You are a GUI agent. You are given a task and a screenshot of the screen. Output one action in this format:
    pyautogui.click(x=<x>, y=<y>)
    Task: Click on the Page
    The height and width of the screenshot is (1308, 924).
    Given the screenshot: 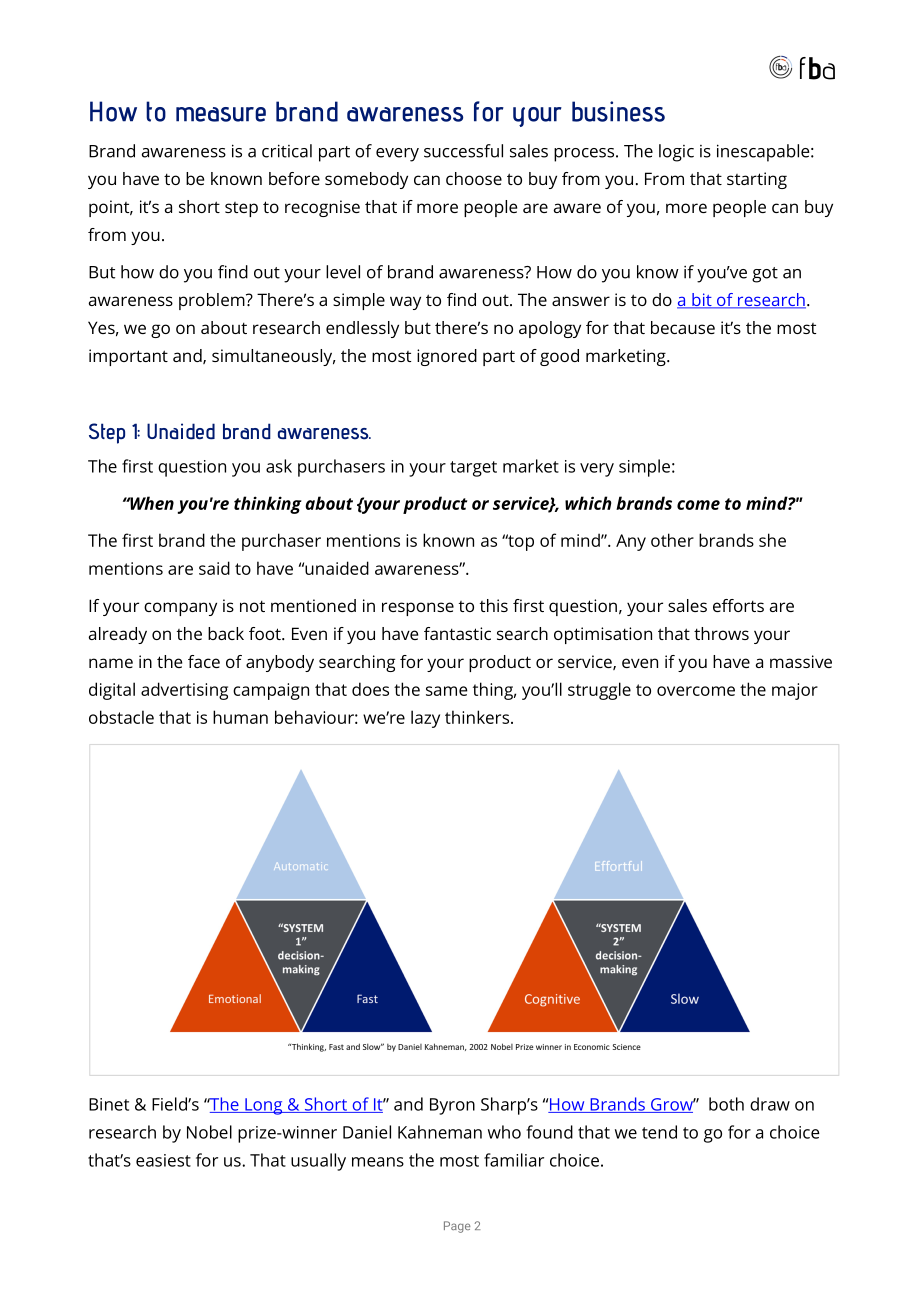 What is the action you would take?
    pyautogui.click(x=457, y=1227)
